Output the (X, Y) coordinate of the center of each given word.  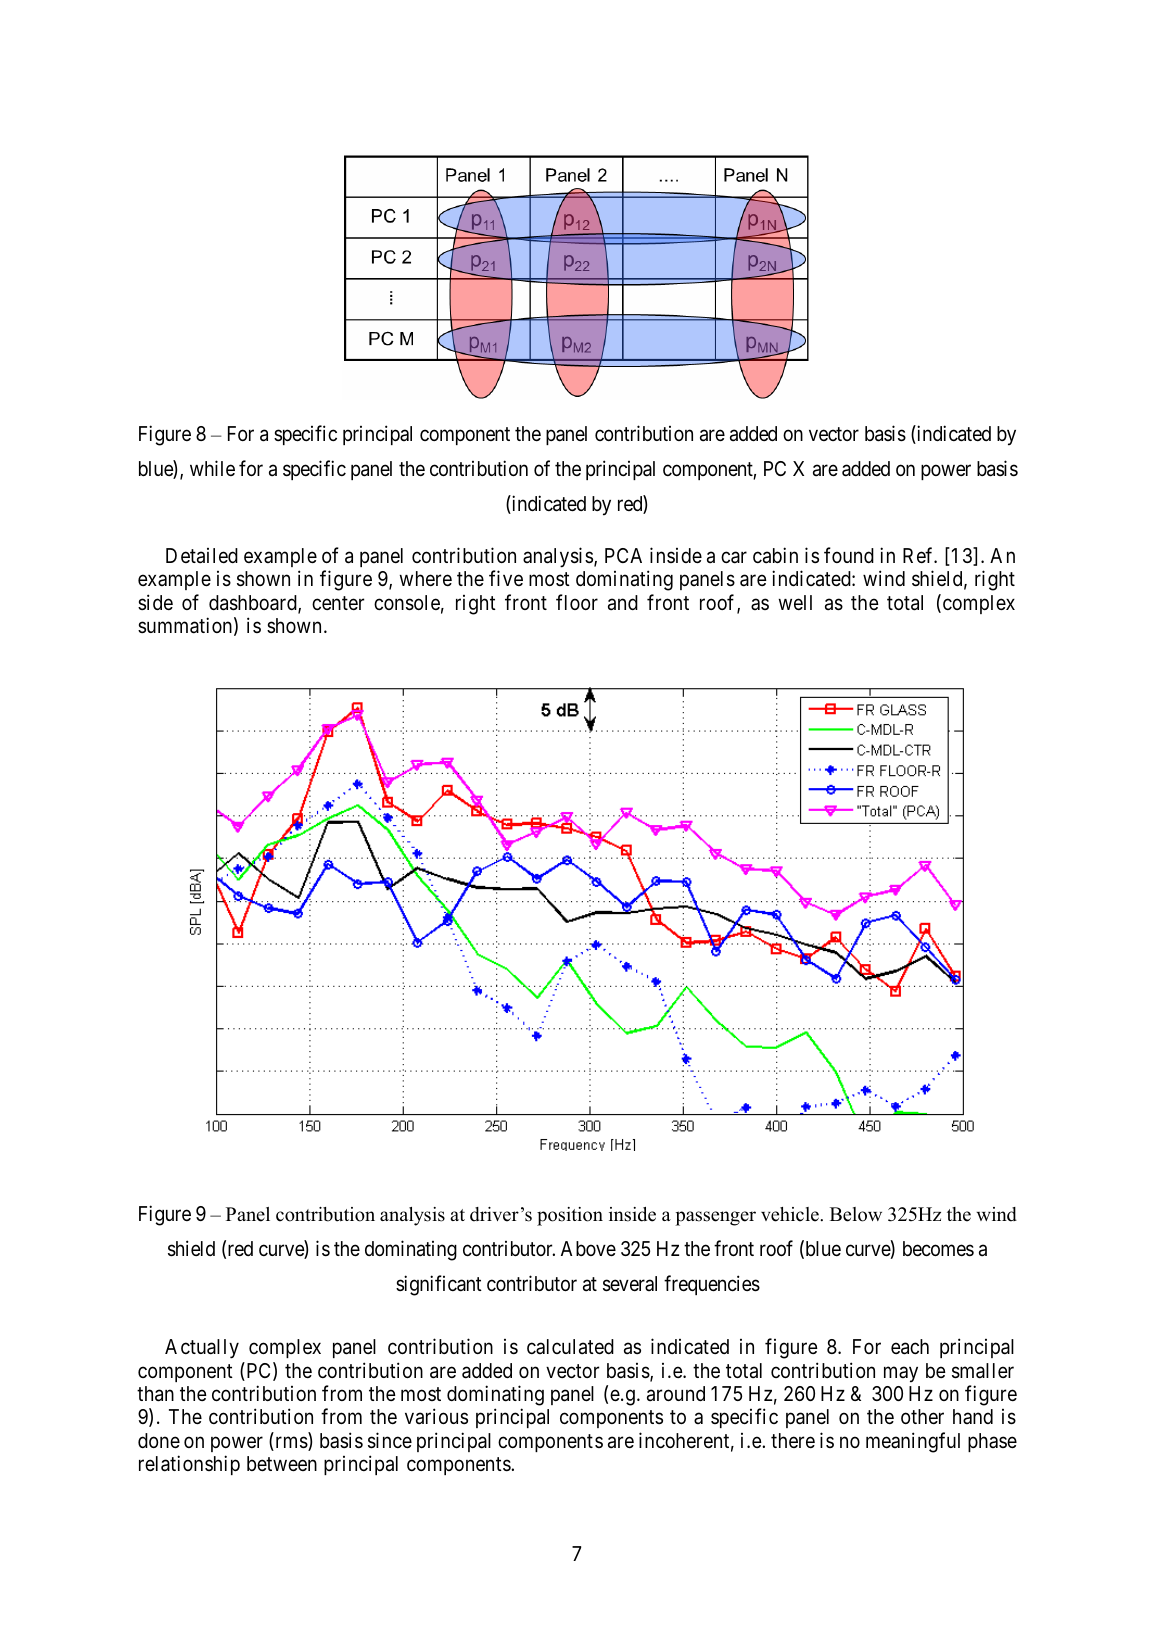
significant (439, 1285)
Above (588, 1249)
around (676, 1394)
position (570, 1216)
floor (577, 602)
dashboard (254, 604)
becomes (938, 1248)
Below (856, 1214)
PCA (623, 555)
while (212, 468)
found (849, 555)
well (795, 602)
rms (291, 1443)
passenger (715, 1218)
